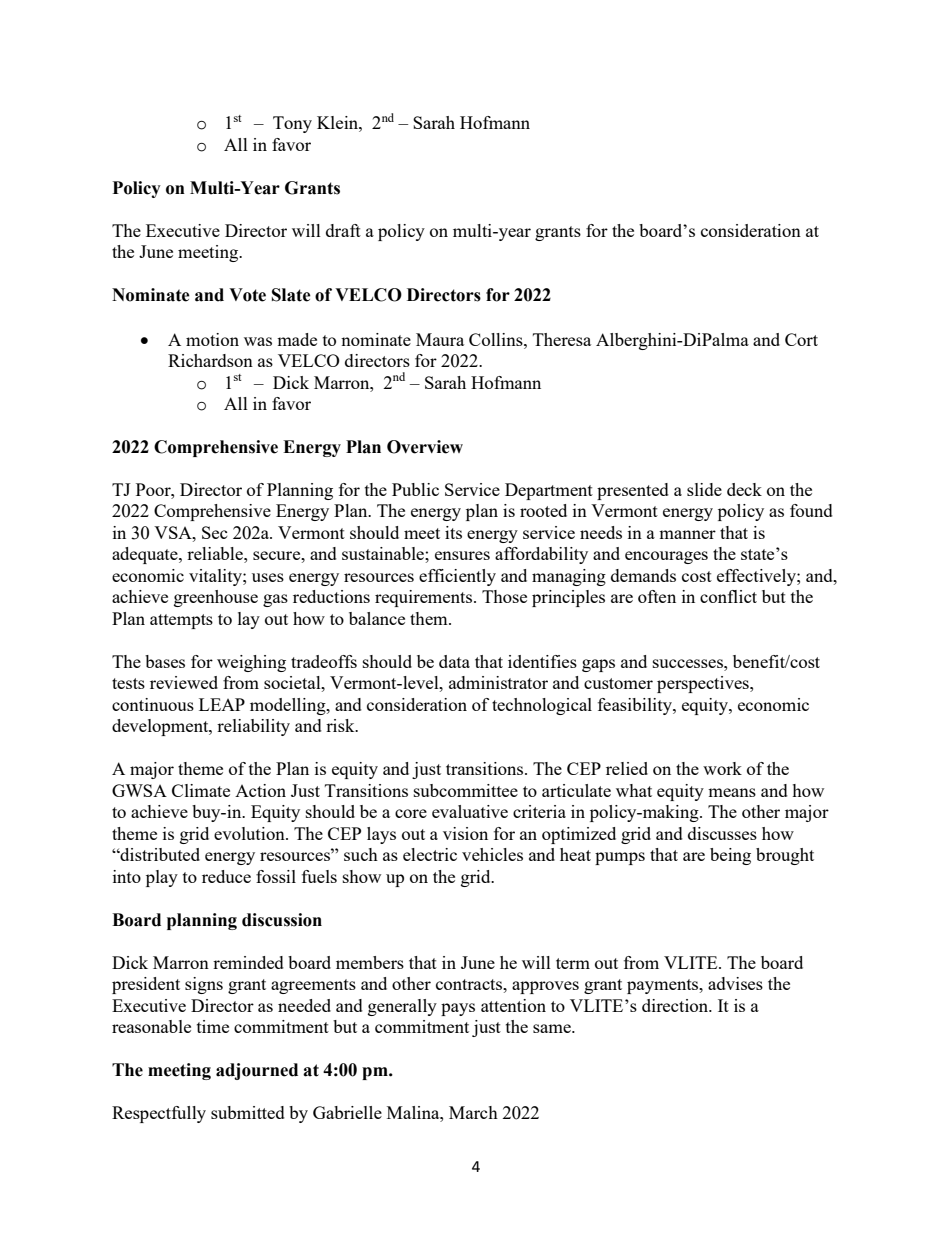  Describe the element at coordinates (181, 621) in the page. I see `attempts` at that location.
